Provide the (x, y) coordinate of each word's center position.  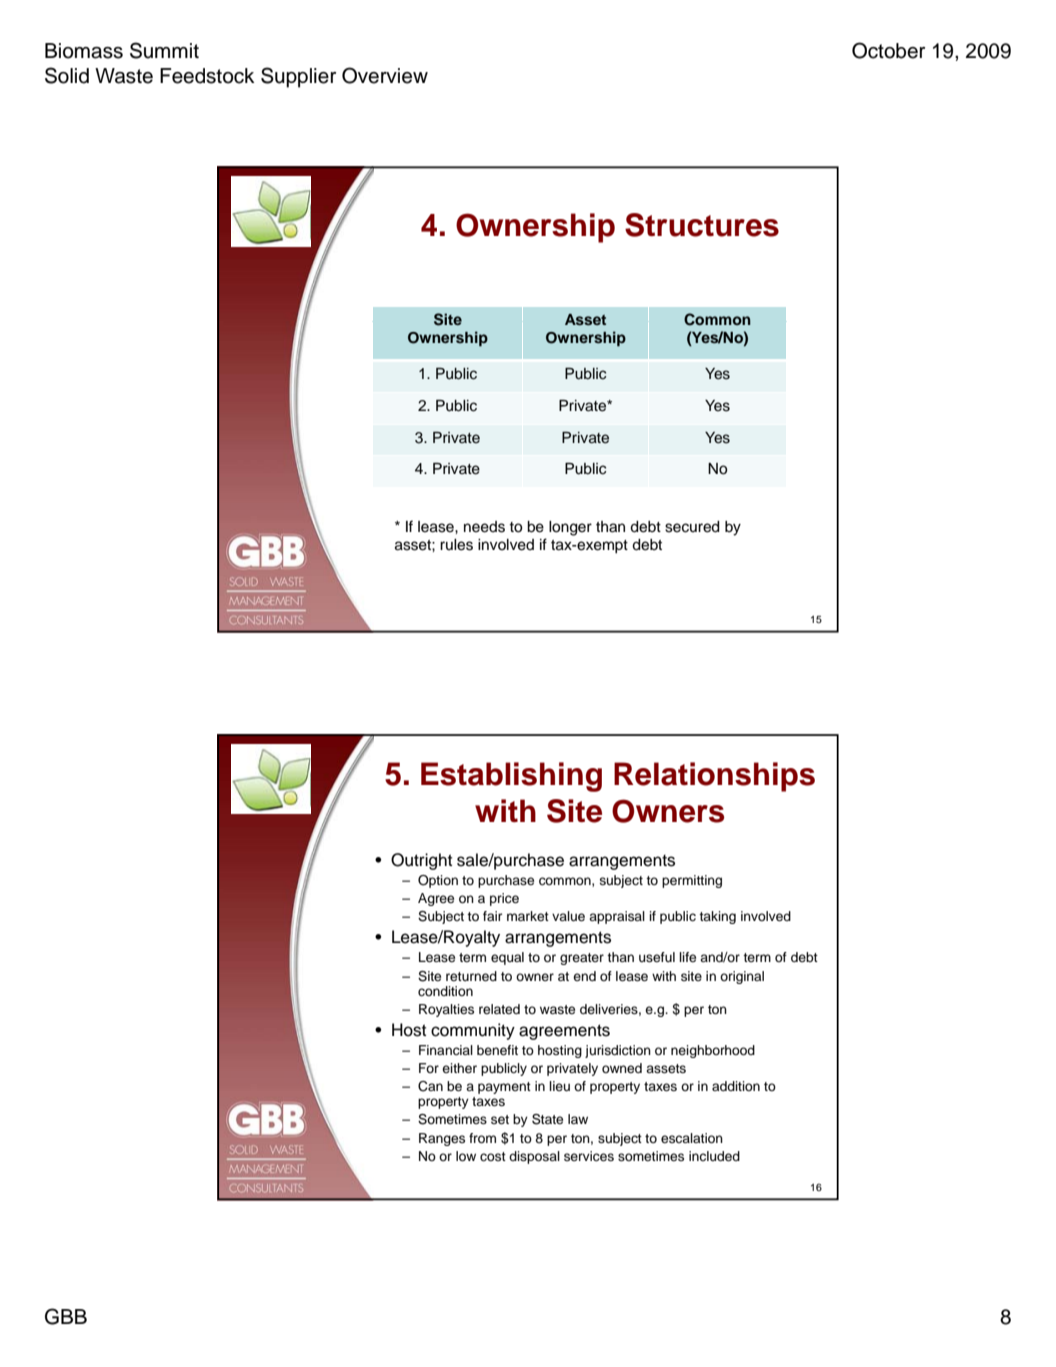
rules (456, 545)
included (714, 1156)
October (888, 50)
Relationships (714, 777)
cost (493, 1156)
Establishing (511, 777)
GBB (66, 1316)
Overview (385, 75)
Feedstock (207, 76)
